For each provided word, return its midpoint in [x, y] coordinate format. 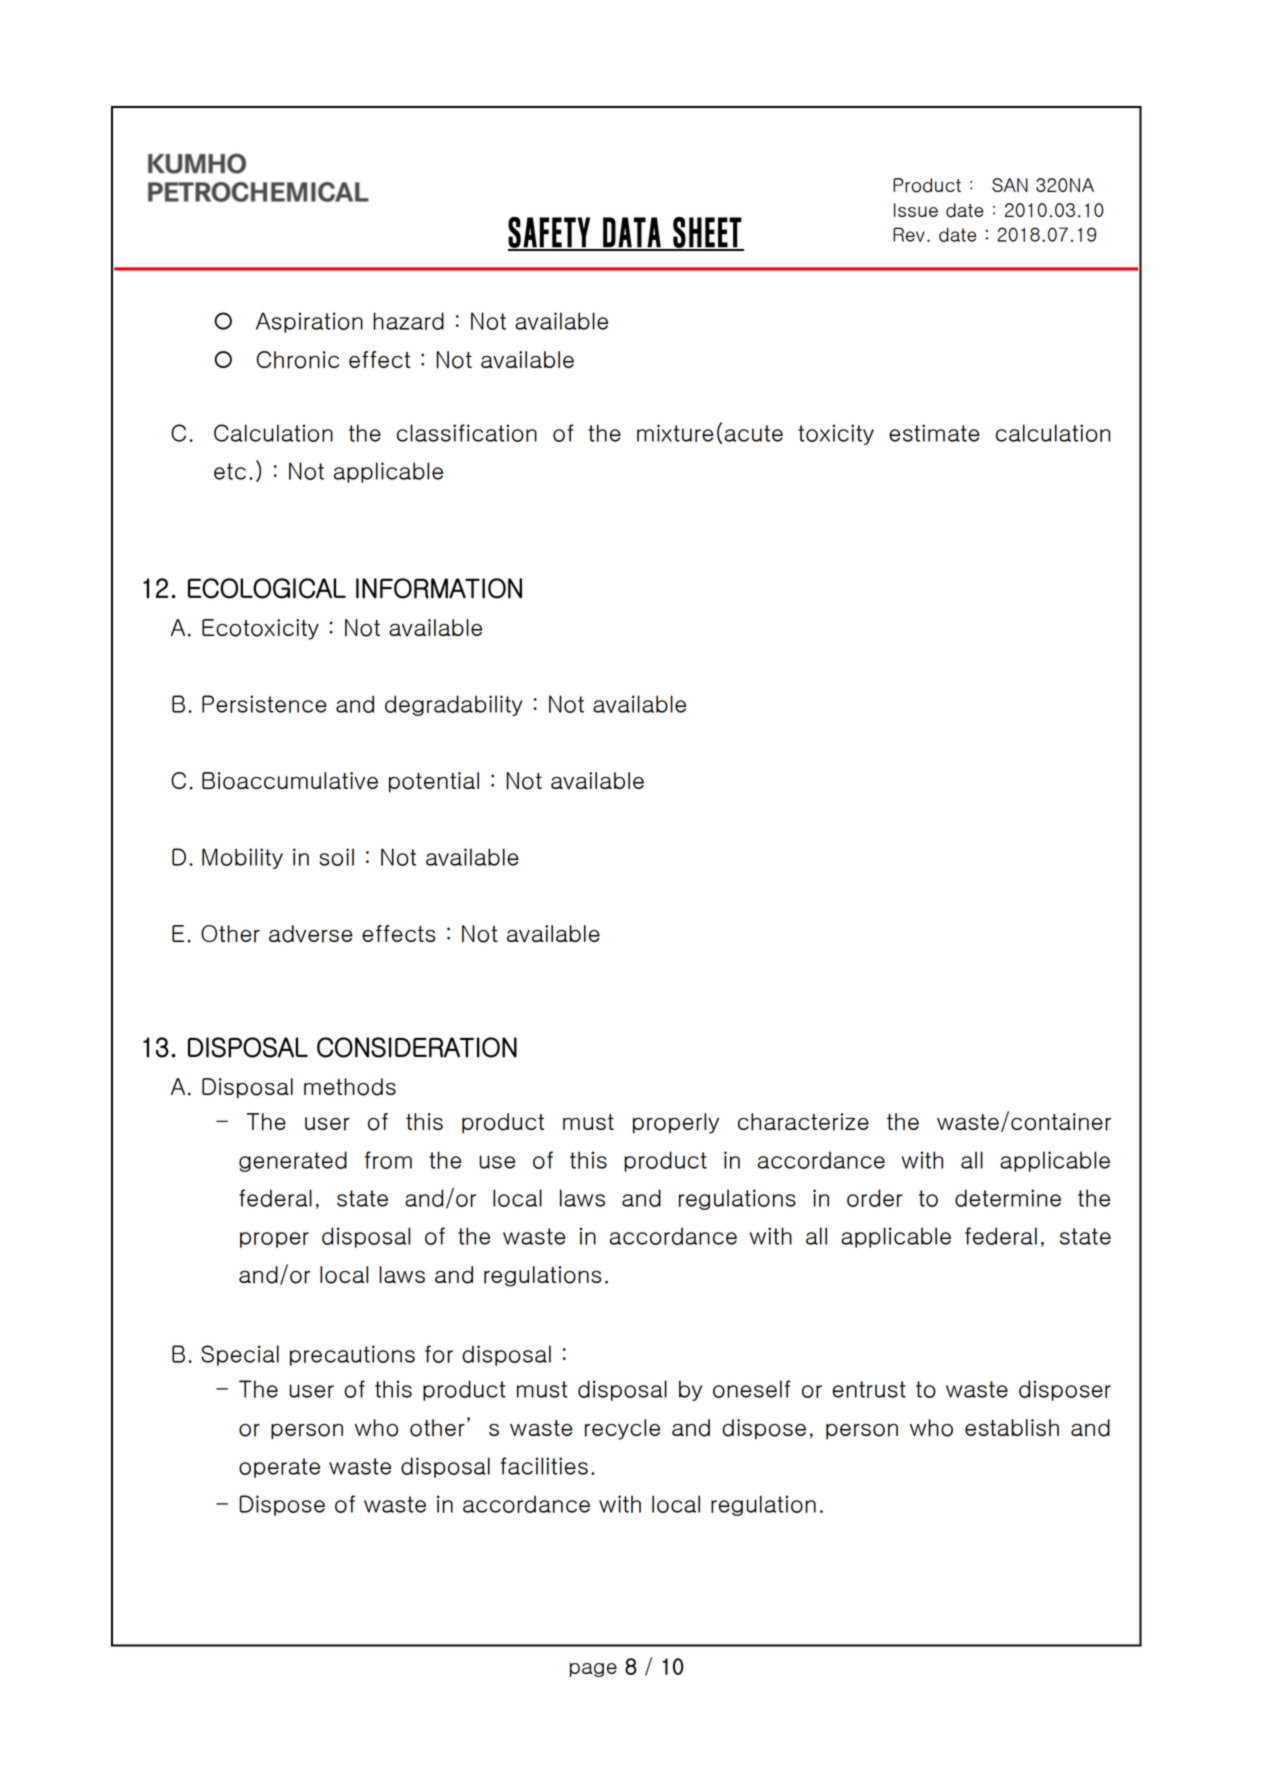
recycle [622, 1429]
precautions [352, 1355]
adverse [311, 934]
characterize [803, 1122]
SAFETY [550, 233]
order [874, 1198]
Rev [909, 234]
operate [279, 1468]
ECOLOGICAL [267, 588]
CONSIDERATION [417, 1047]
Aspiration [309, 322]
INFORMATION [439, 588]
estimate [934, 433]
